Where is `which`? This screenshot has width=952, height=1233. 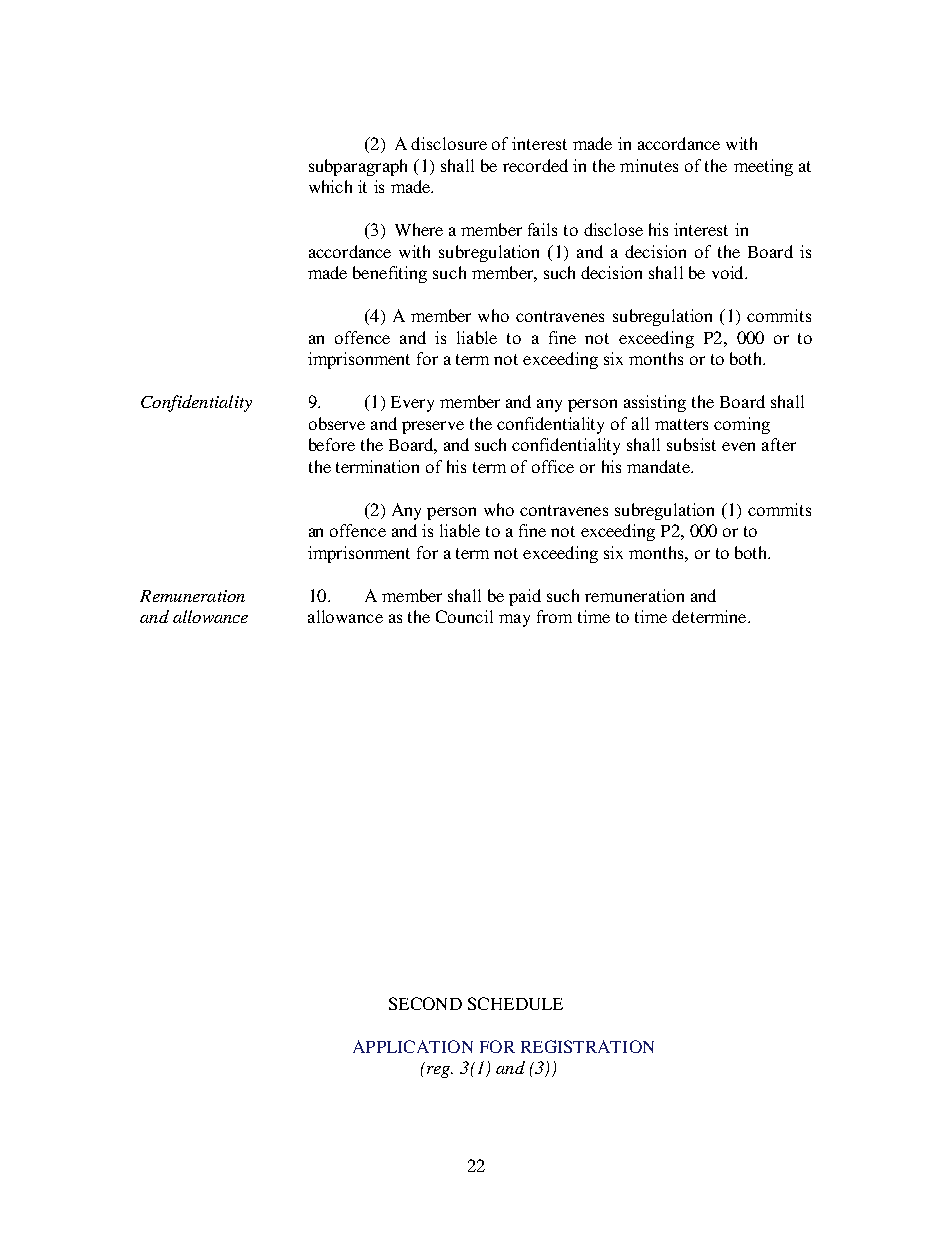
which is located at coordinates (330, 186).
